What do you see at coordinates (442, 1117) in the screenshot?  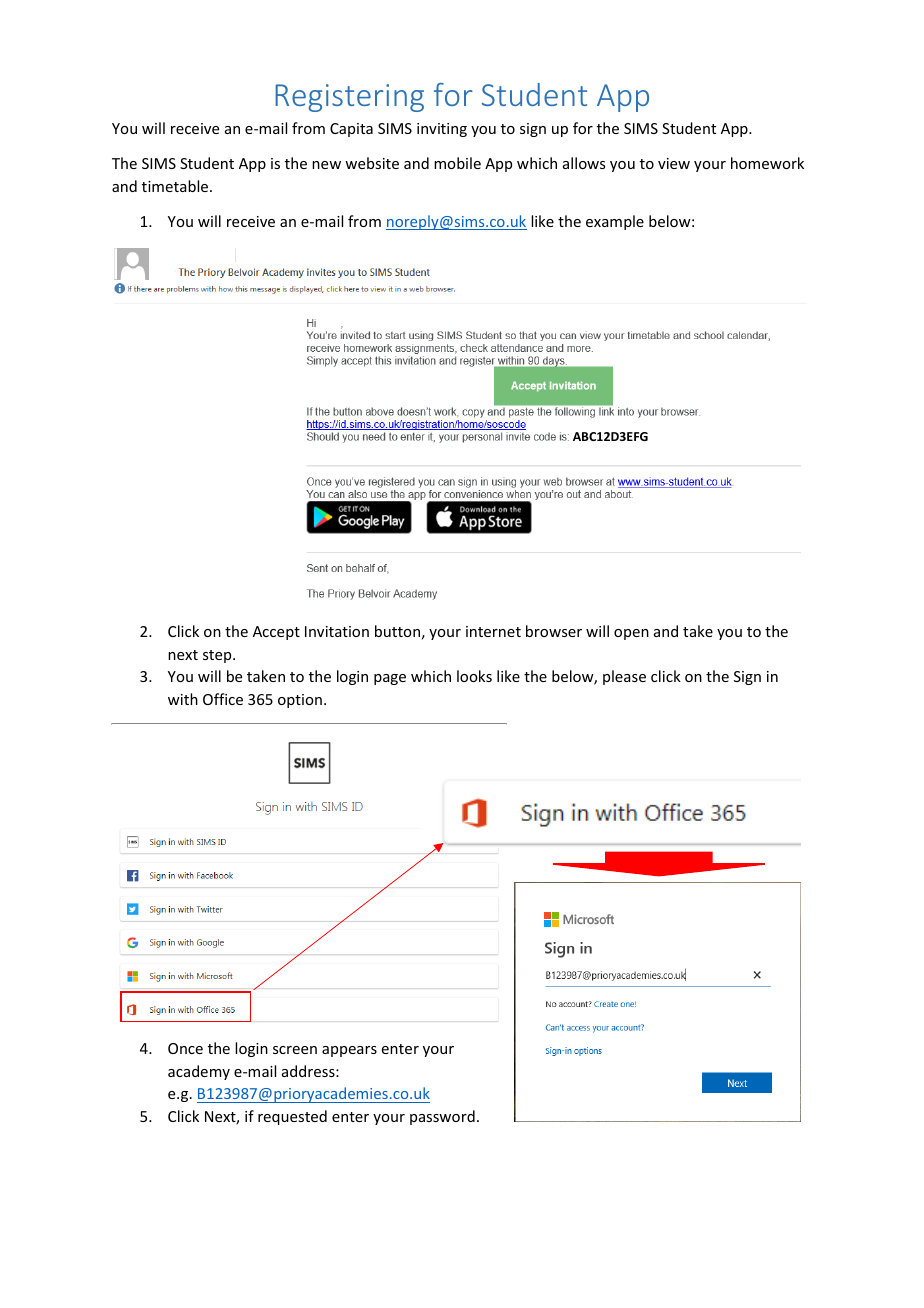 I see `password` at bounding box center [442, 1117].
